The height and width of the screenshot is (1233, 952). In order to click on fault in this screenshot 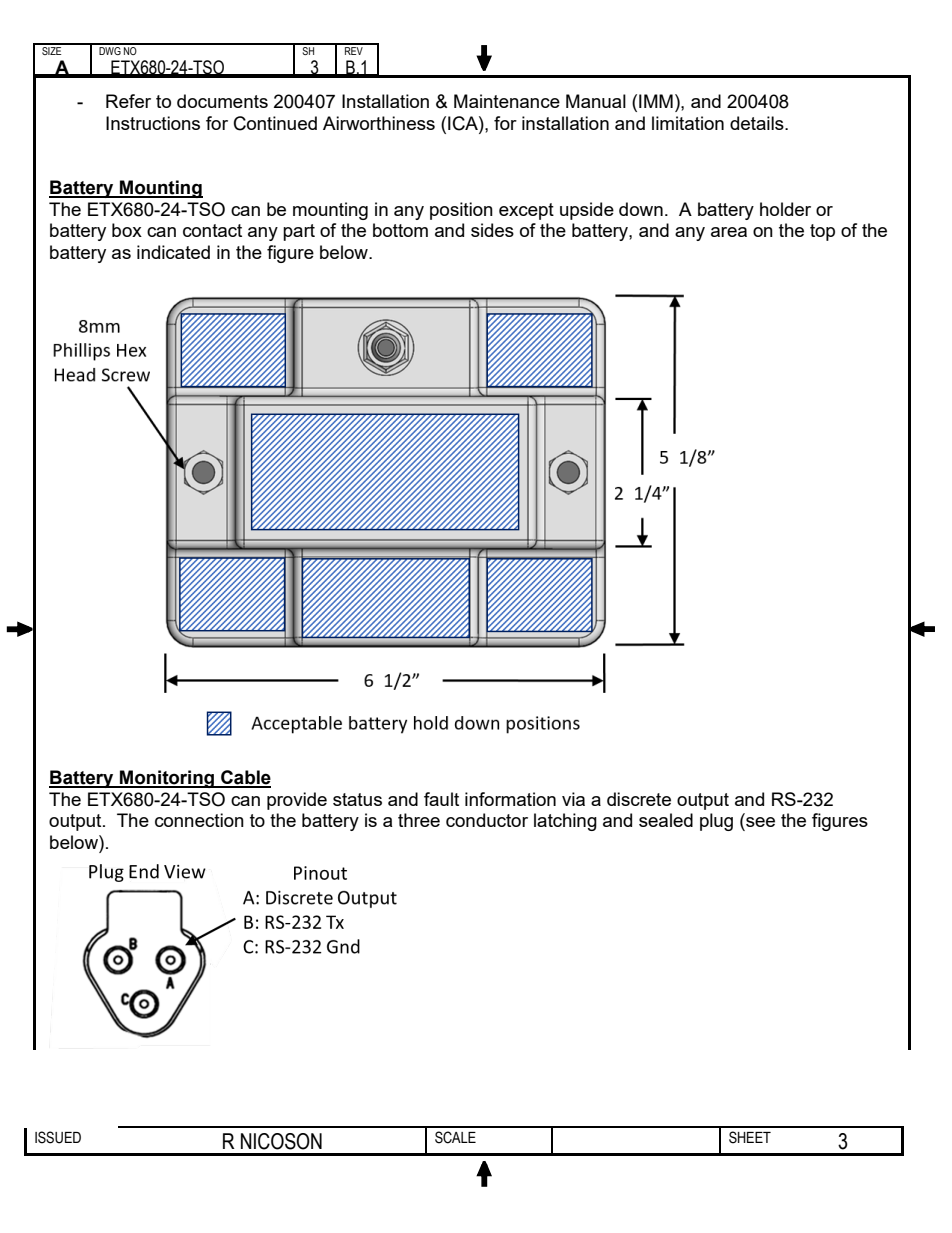, I will do `click(441, 799)`.
